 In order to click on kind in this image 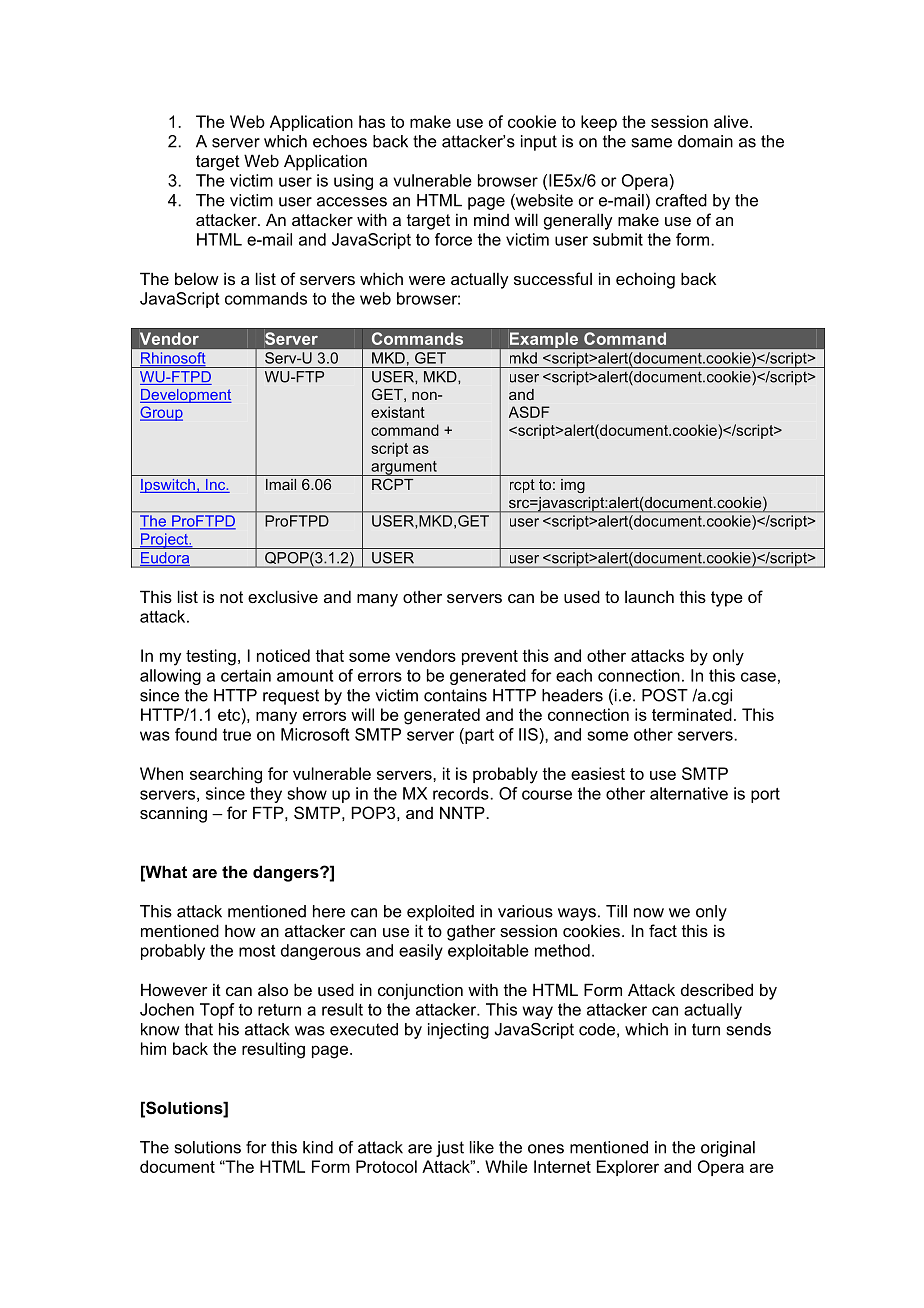, I will do `click(318, 1147)`.
